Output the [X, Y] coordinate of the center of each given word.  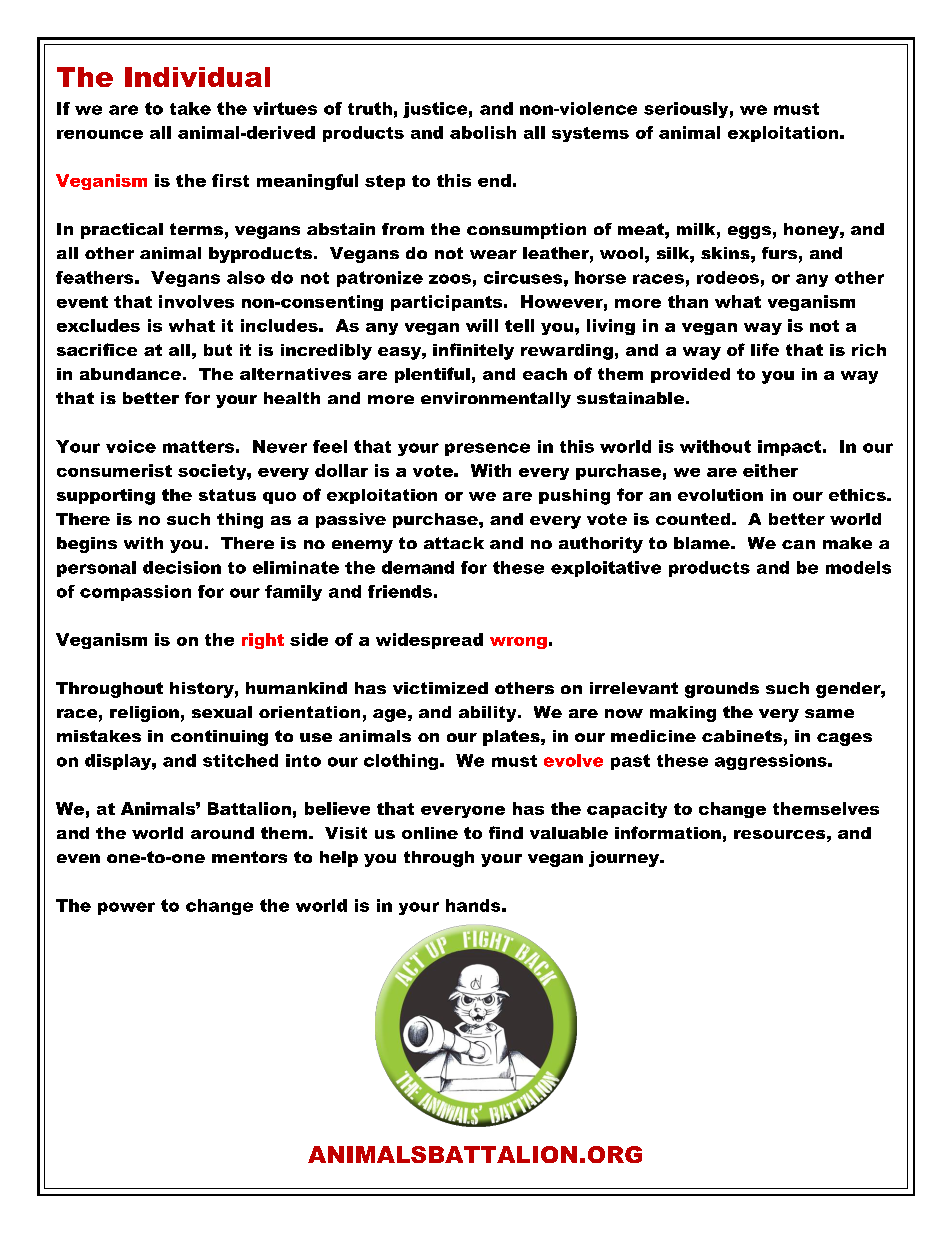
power [126, 908]
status [227, 495]
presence [487, 449]
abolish [483, 132]
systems [590, 134]
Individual [197, 77]
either [770, 470]
